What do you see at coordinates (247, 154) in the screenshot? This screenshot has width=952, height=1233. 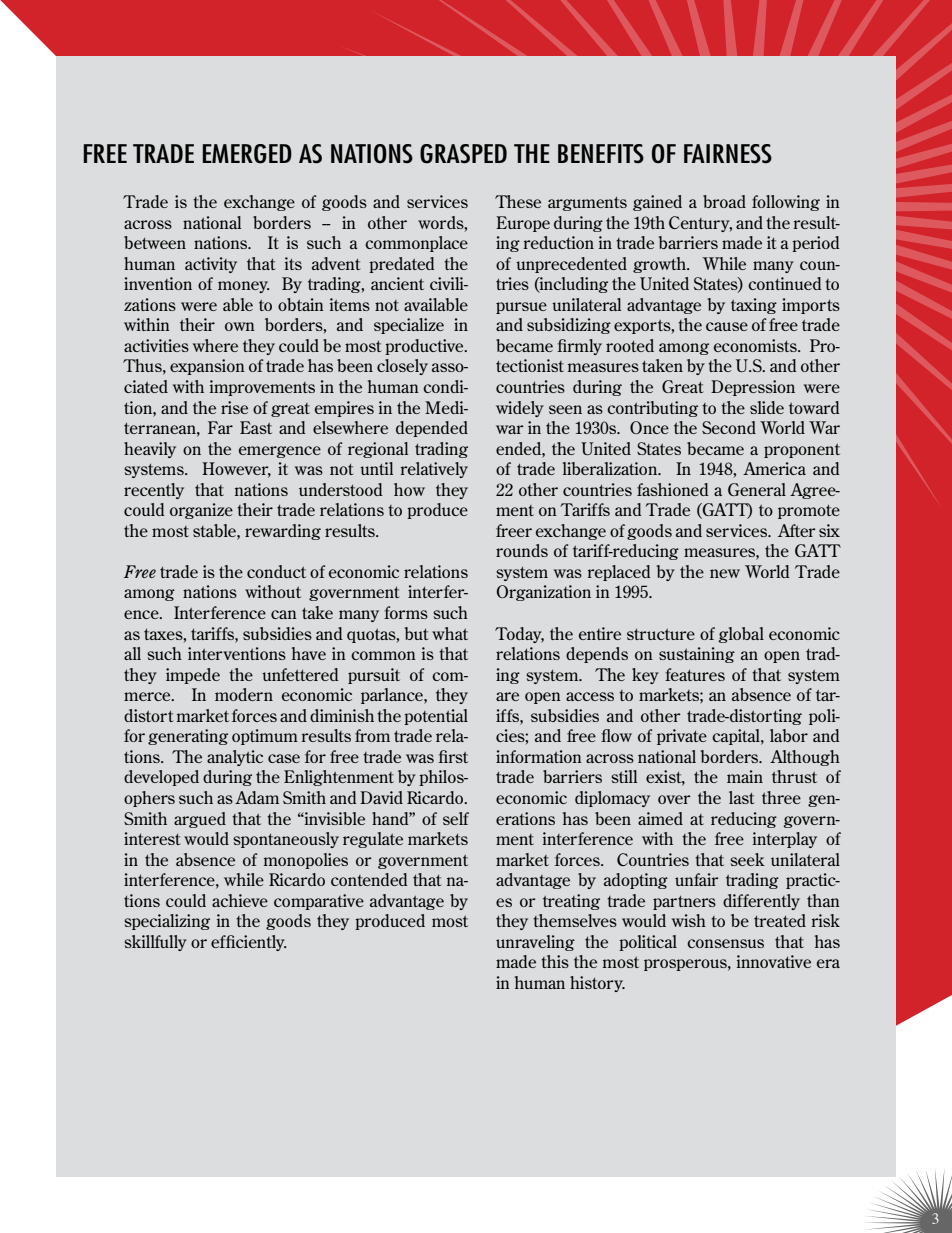 I see `EMERGED` at bounding box center [247, 154].
